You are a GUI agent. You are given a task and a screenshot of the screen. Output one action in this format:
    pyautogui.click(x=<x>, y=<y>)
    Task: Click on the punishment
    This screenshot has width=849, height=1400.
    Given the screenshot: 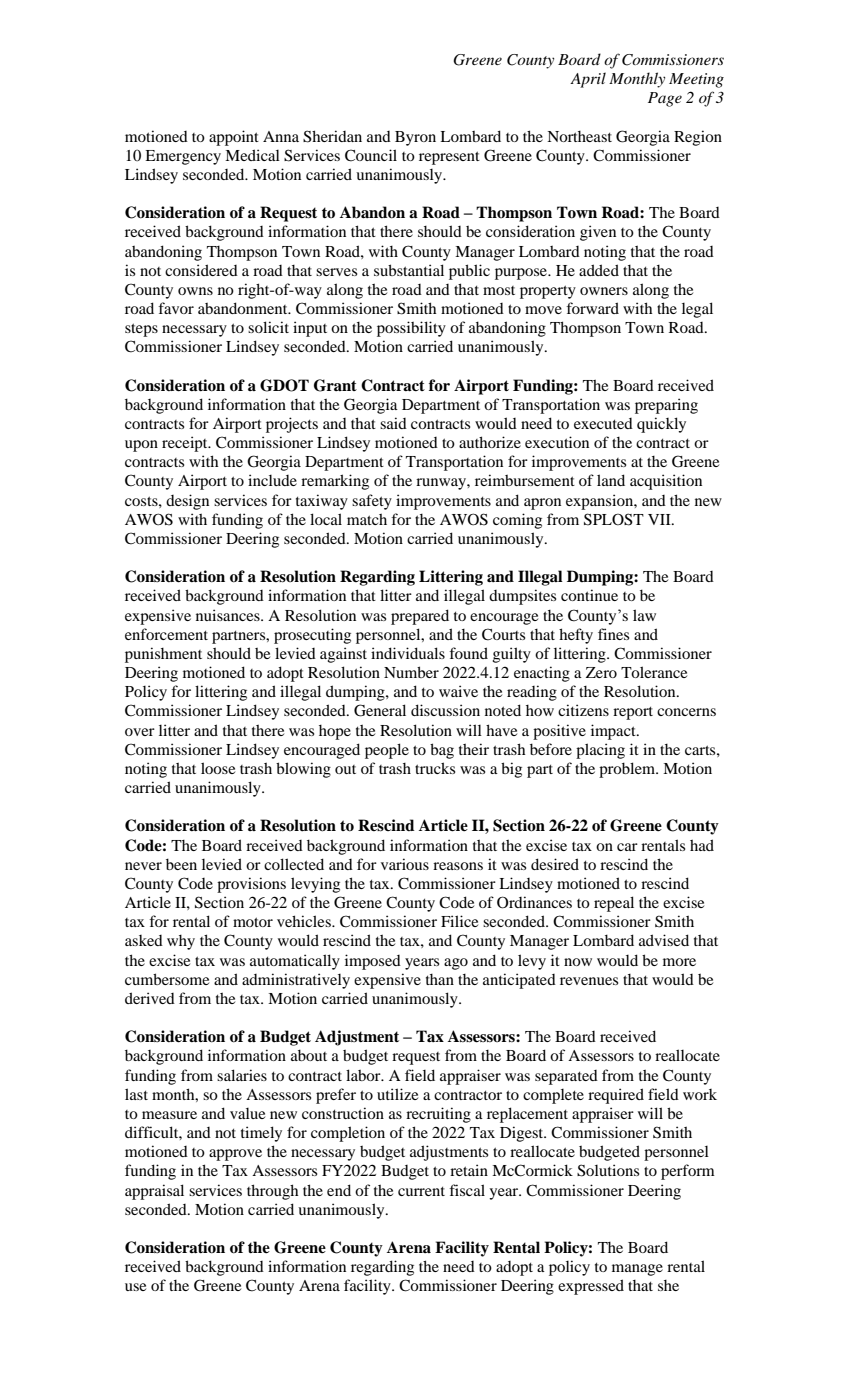 What is the action you would take?
    pyautogui.click(x=163, y=655)
